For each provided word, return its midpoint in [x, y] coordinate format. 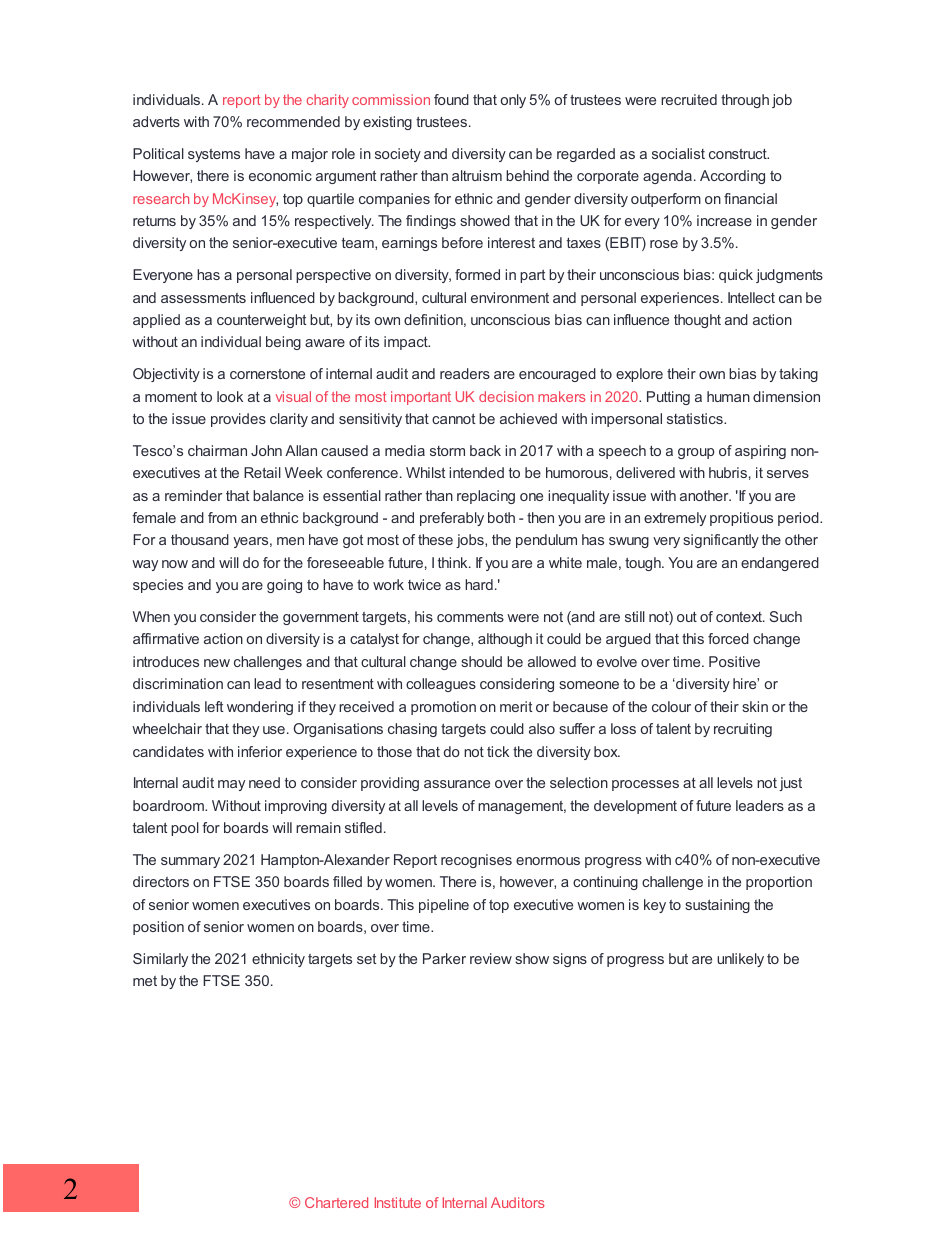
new [217, 663]
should [481, 661]
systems [214, 155]
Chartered [336, 1202]
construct [739, 154]
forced [728, 638]
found [451, 99]
